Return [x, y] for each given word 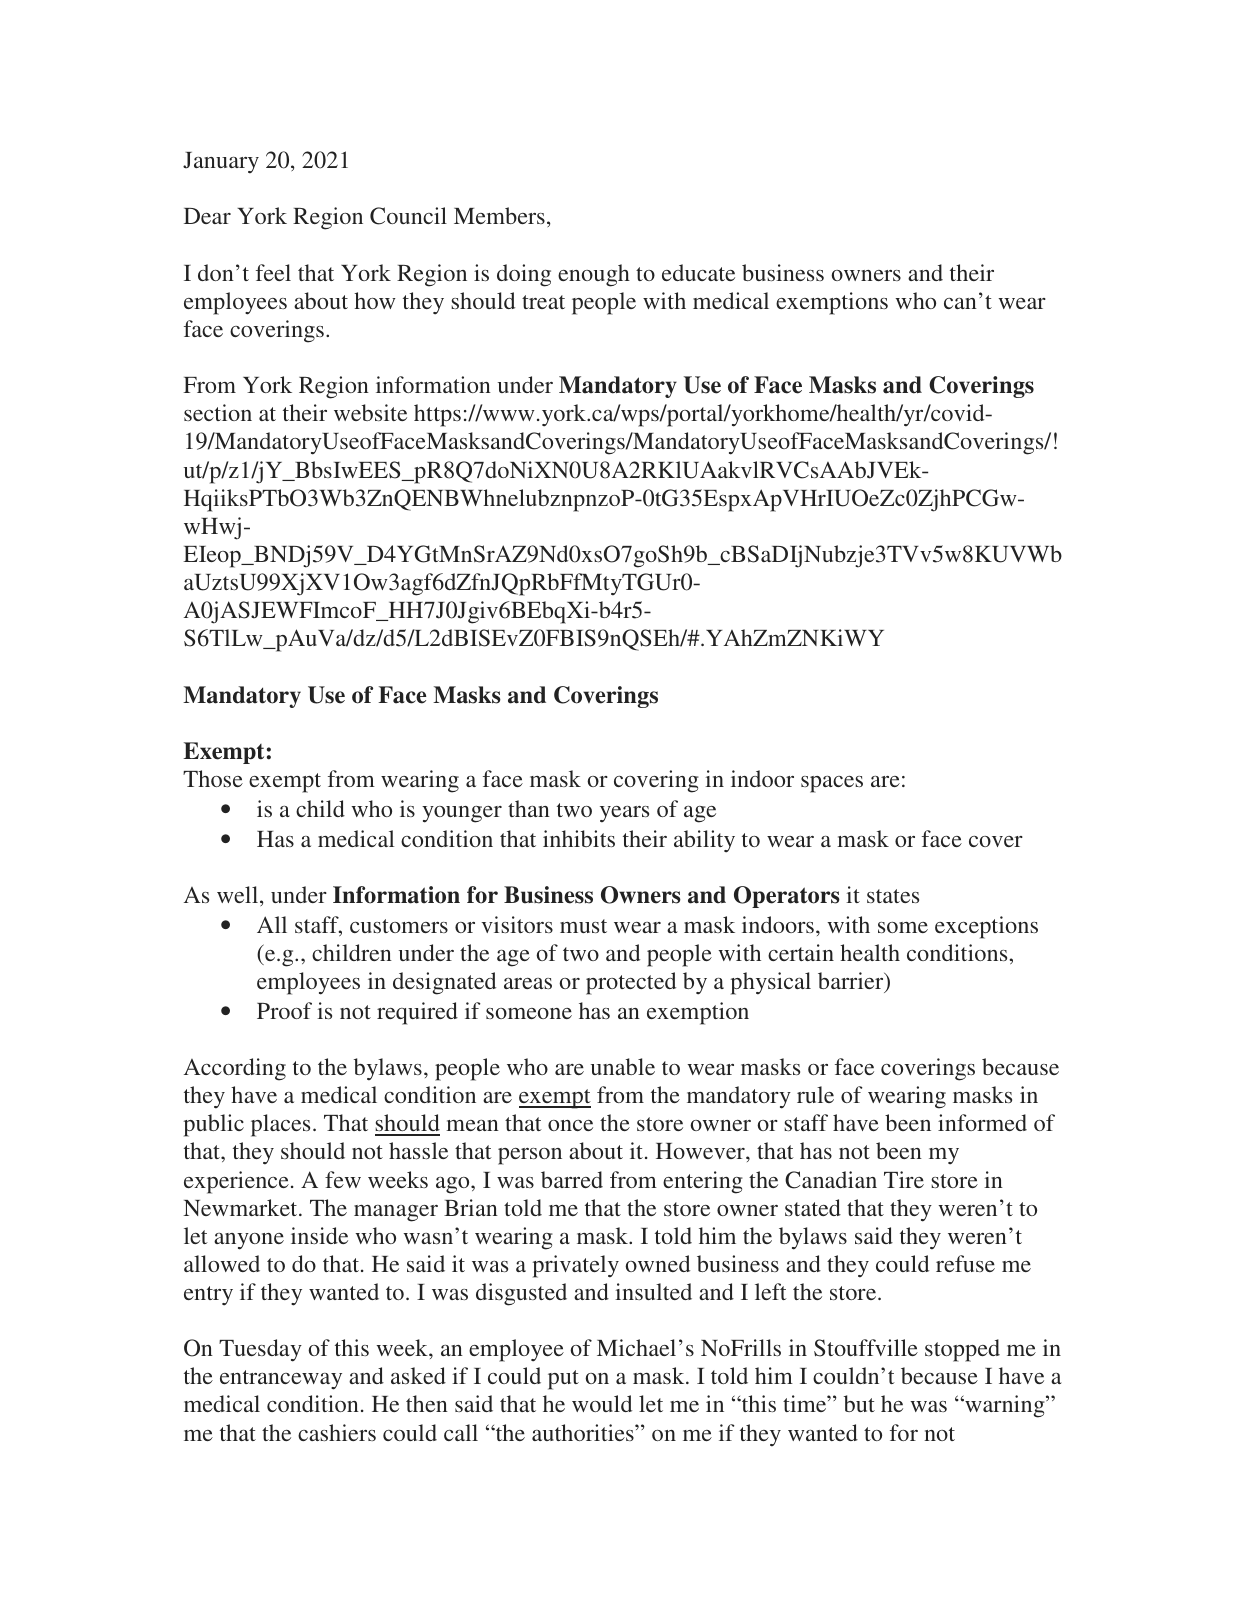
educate [698, 272]
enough [594, 275]
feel [273, 272]
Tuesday [260, 1350]
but [859, 1403]
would [602, 1403]
